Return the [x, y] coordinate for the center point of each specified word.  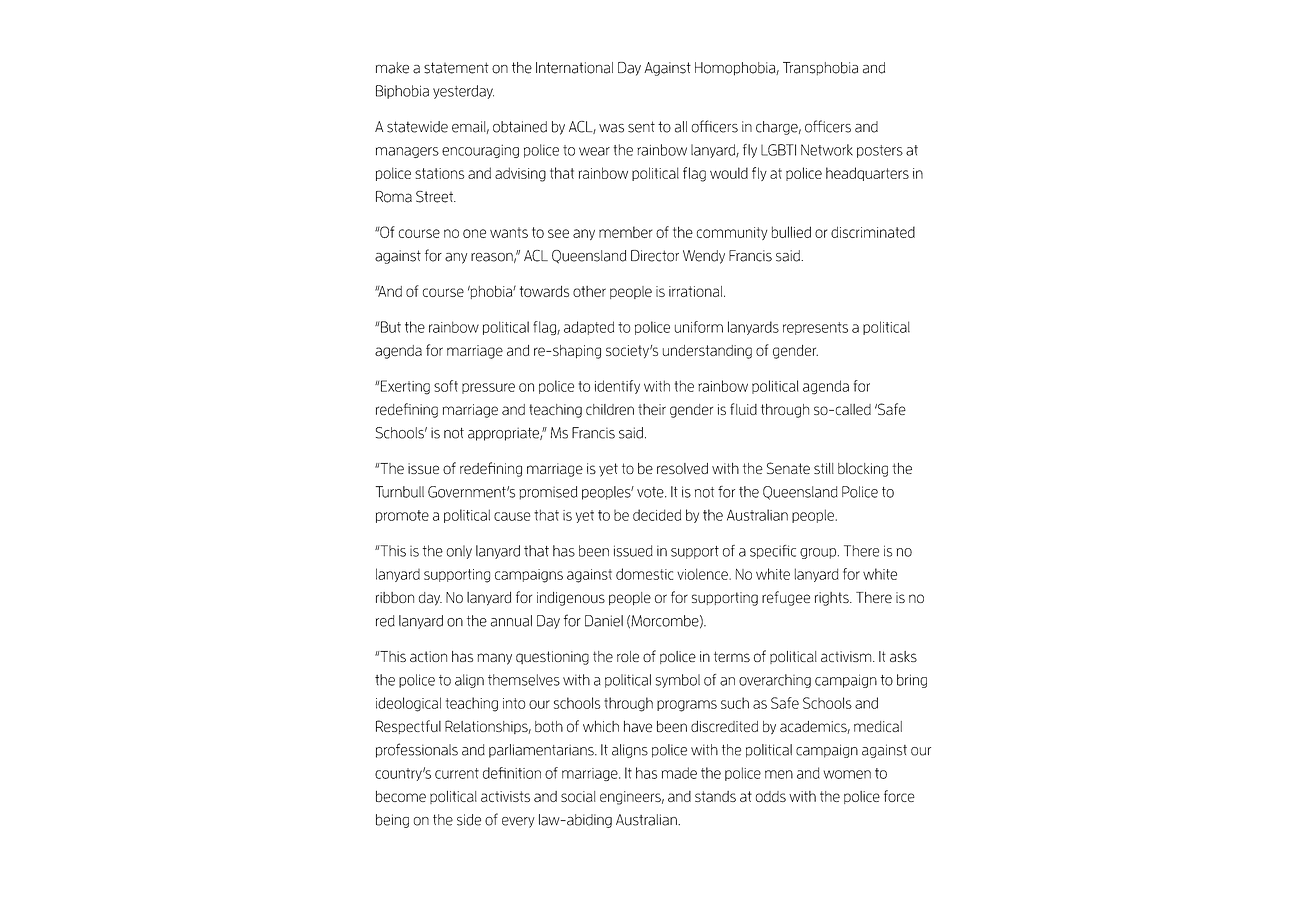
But [390, 327]
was [611, 128]
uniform [699, 327]
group [818, 553]
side [469, 820]
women [847, 774]
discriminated [873, 232]
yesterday [463, 92]
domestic [644, 574]
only [459, 552]
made [679, 773]
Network [827, 150]
